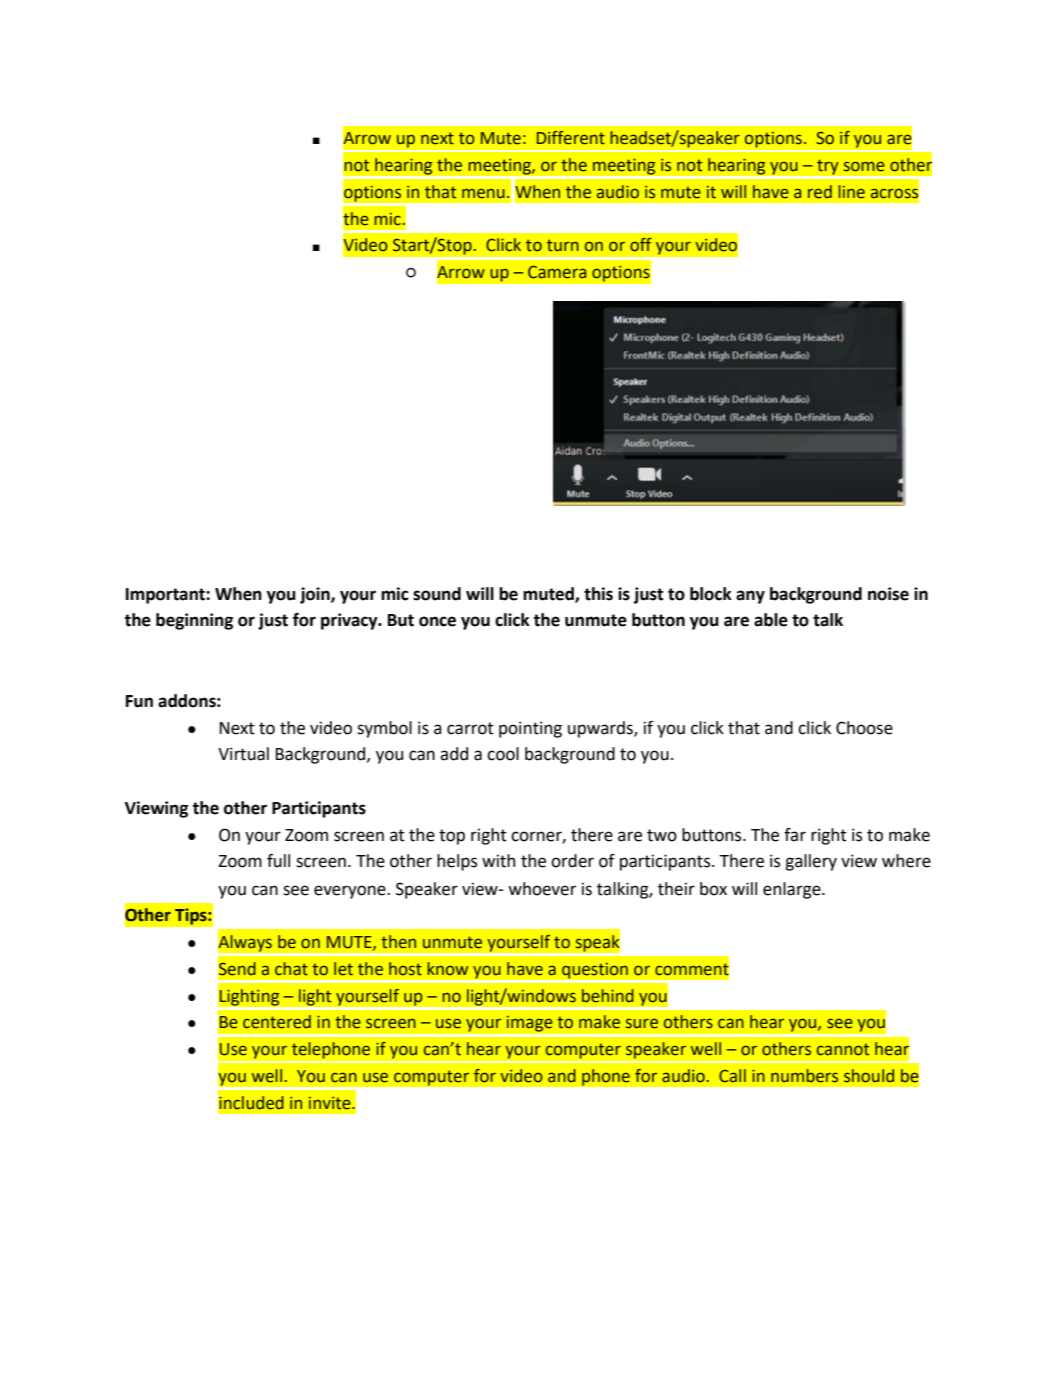 The height and width of the screenshot is (1374, 1062). Describe the element at coordinates (483, 194) in the screenshot. I see `menu` at that location.
